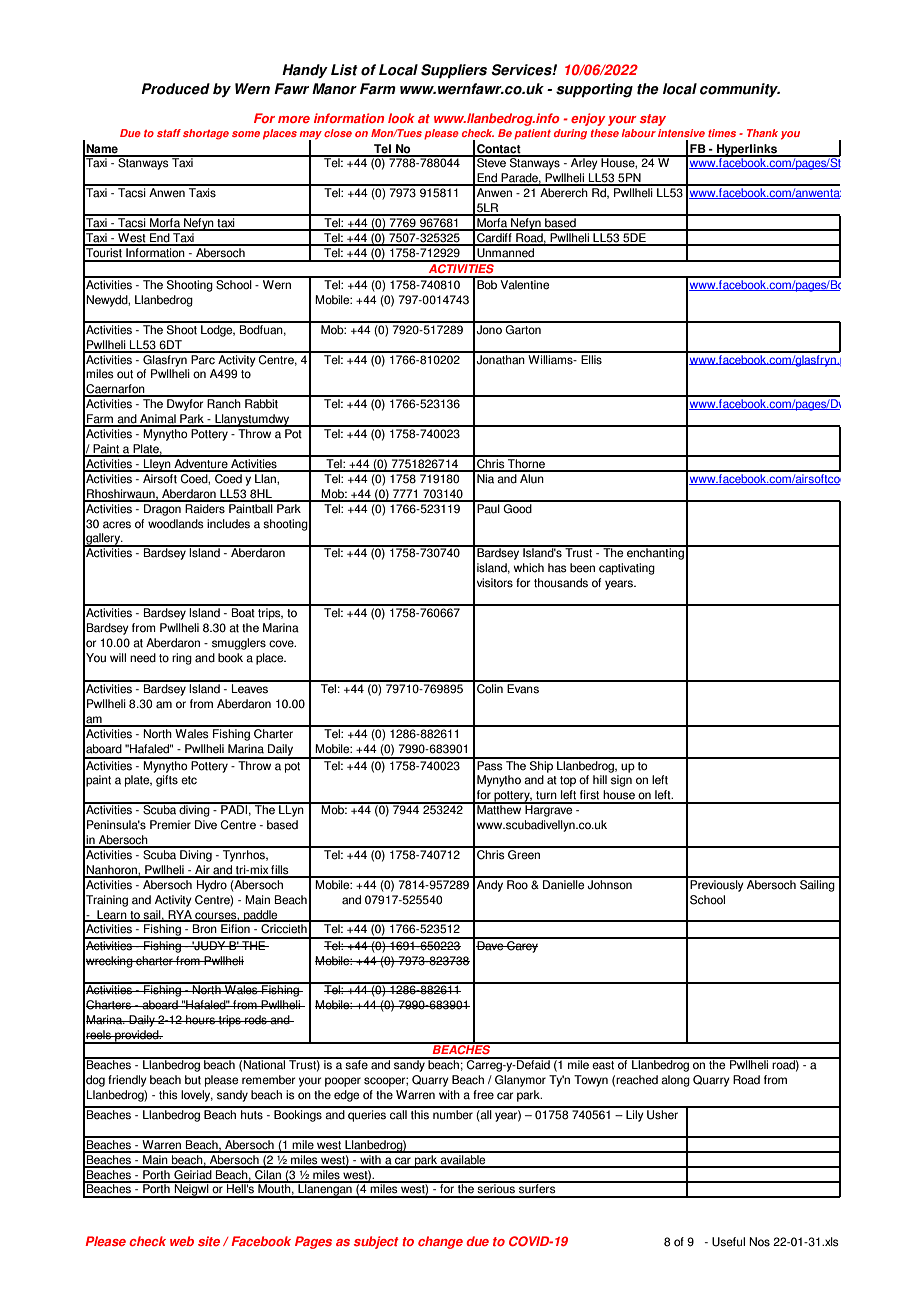  Describe the element at coordinates (728, 1242) in the screenshot. I see `Useful` at that location.
